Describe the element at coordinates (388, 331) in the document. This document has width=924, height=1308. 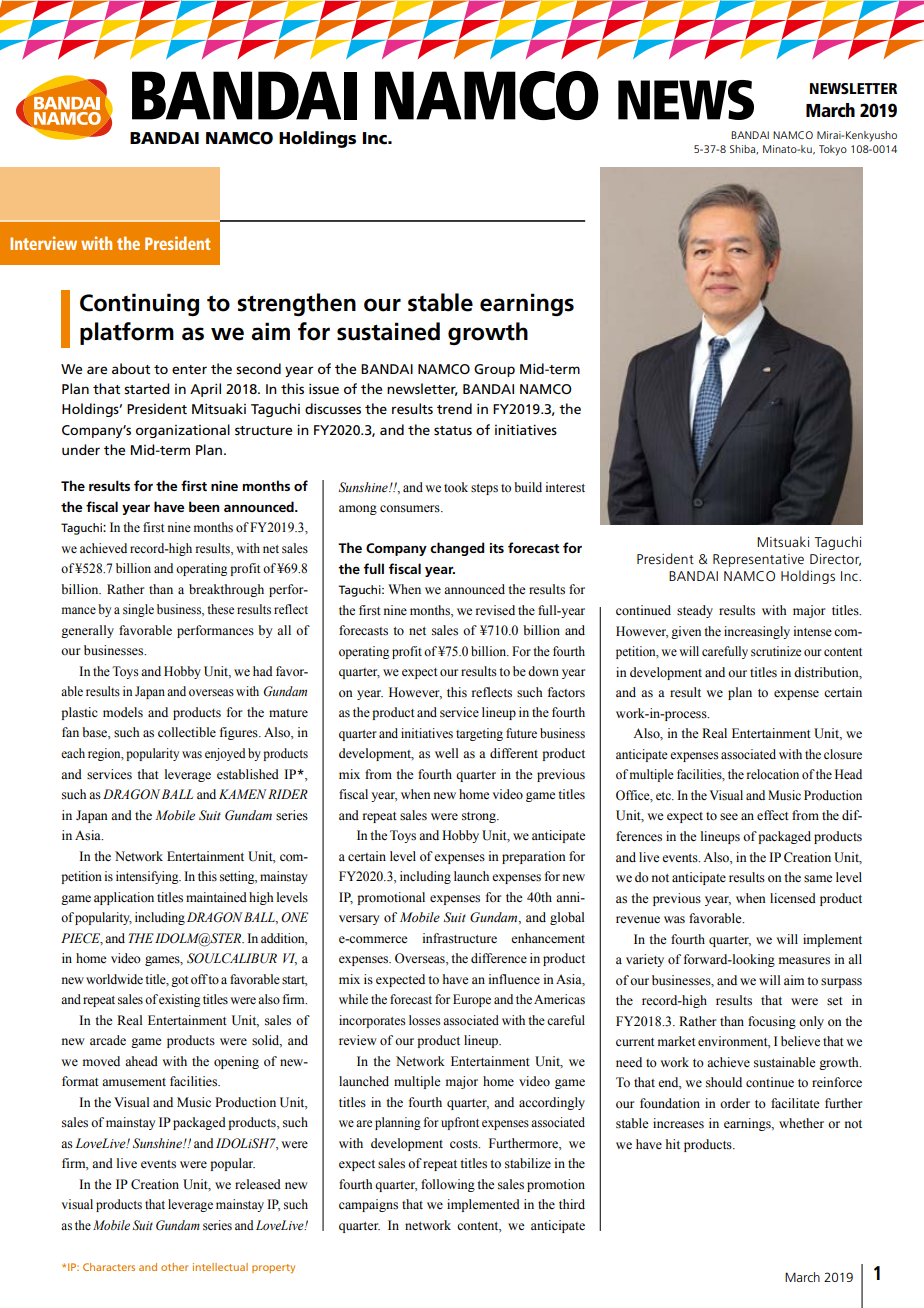
I see `sustained` at that location.
